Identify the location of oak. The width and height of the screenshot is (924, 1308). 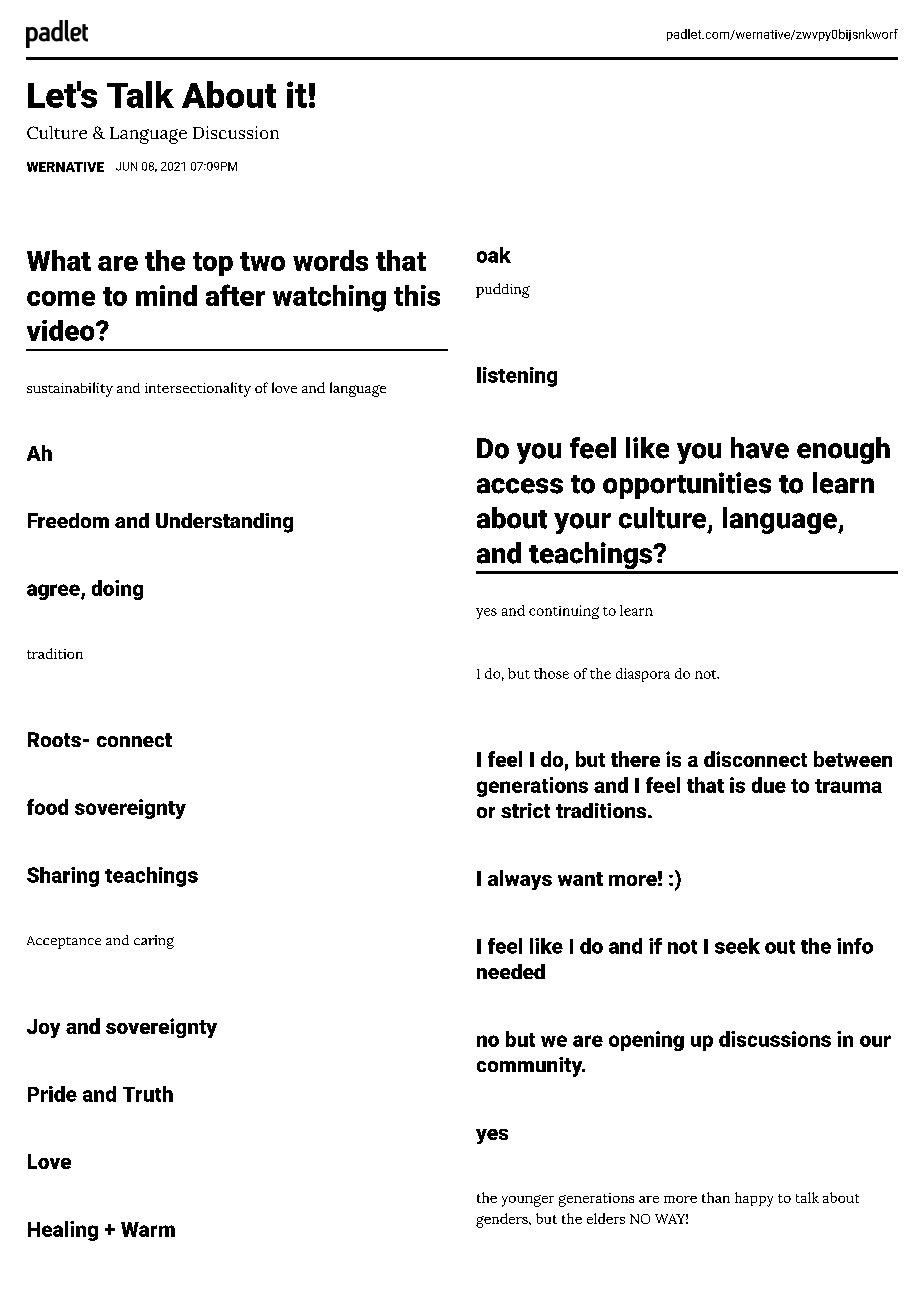
(494, 255).
